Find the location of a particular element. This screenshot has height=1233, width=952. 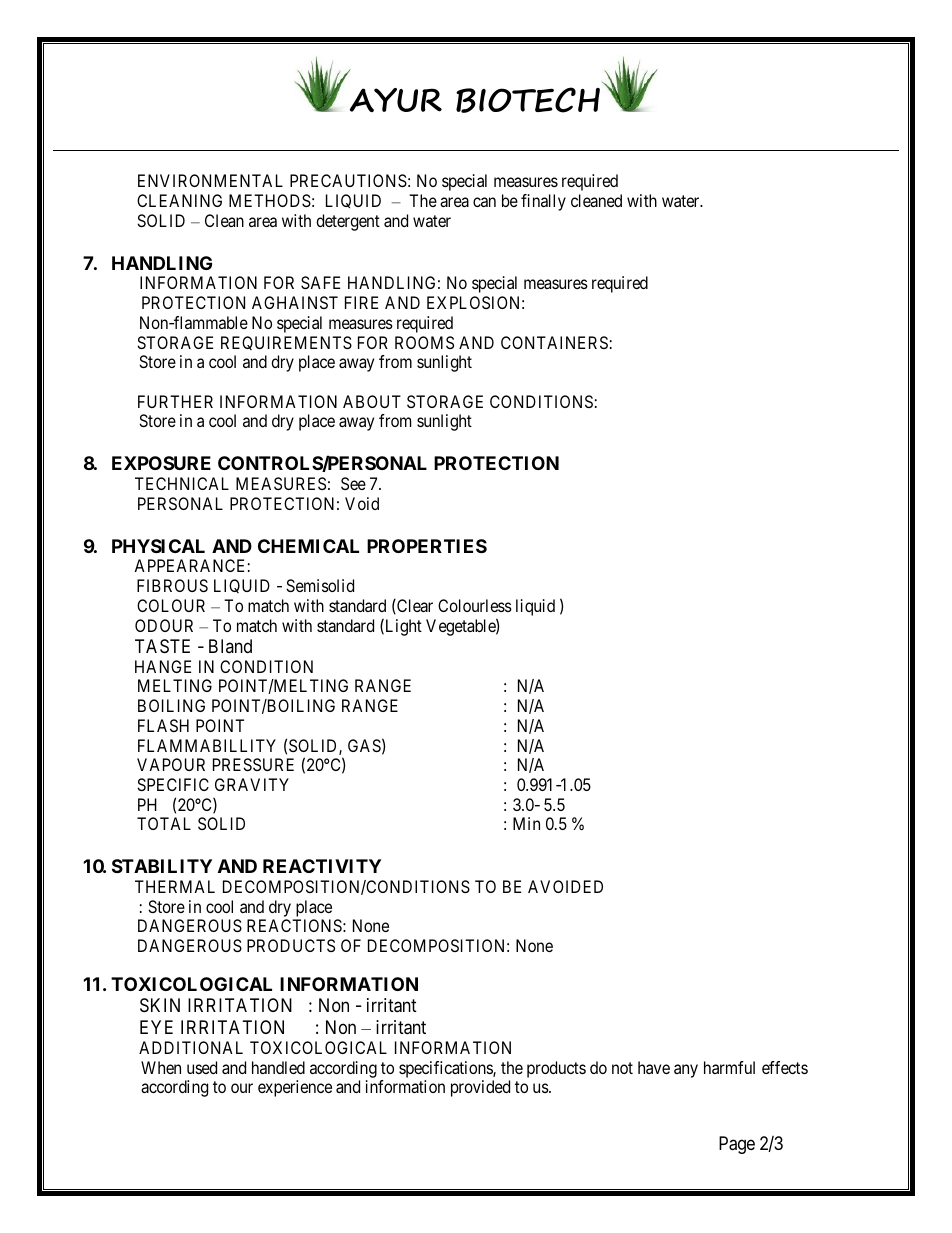

finally is located at coordinates (543, 202).
